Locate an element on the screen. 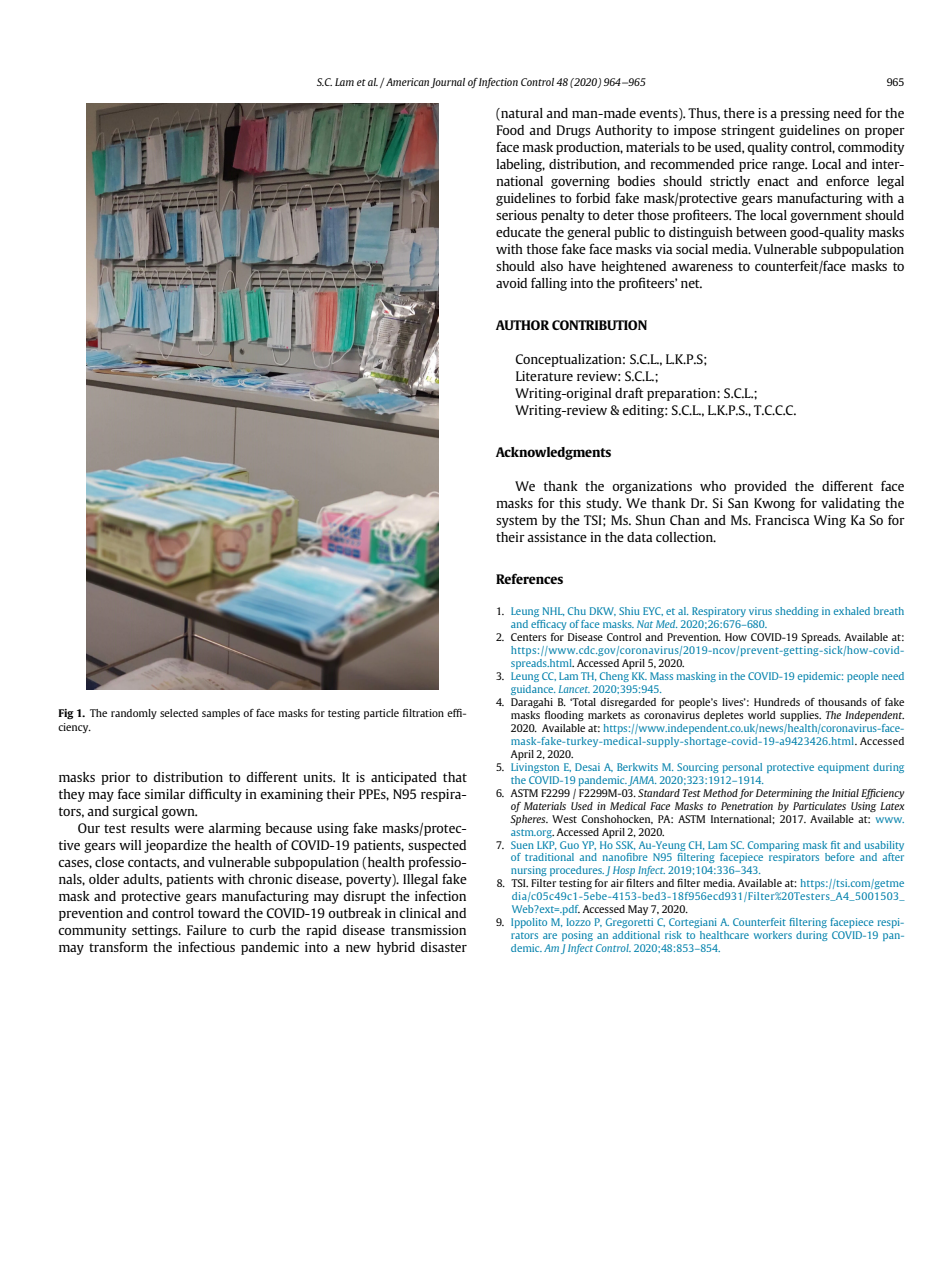 Image resolution: width=952 pixels, height=1275 pixels. draft is located at coordinates (629, 392).
